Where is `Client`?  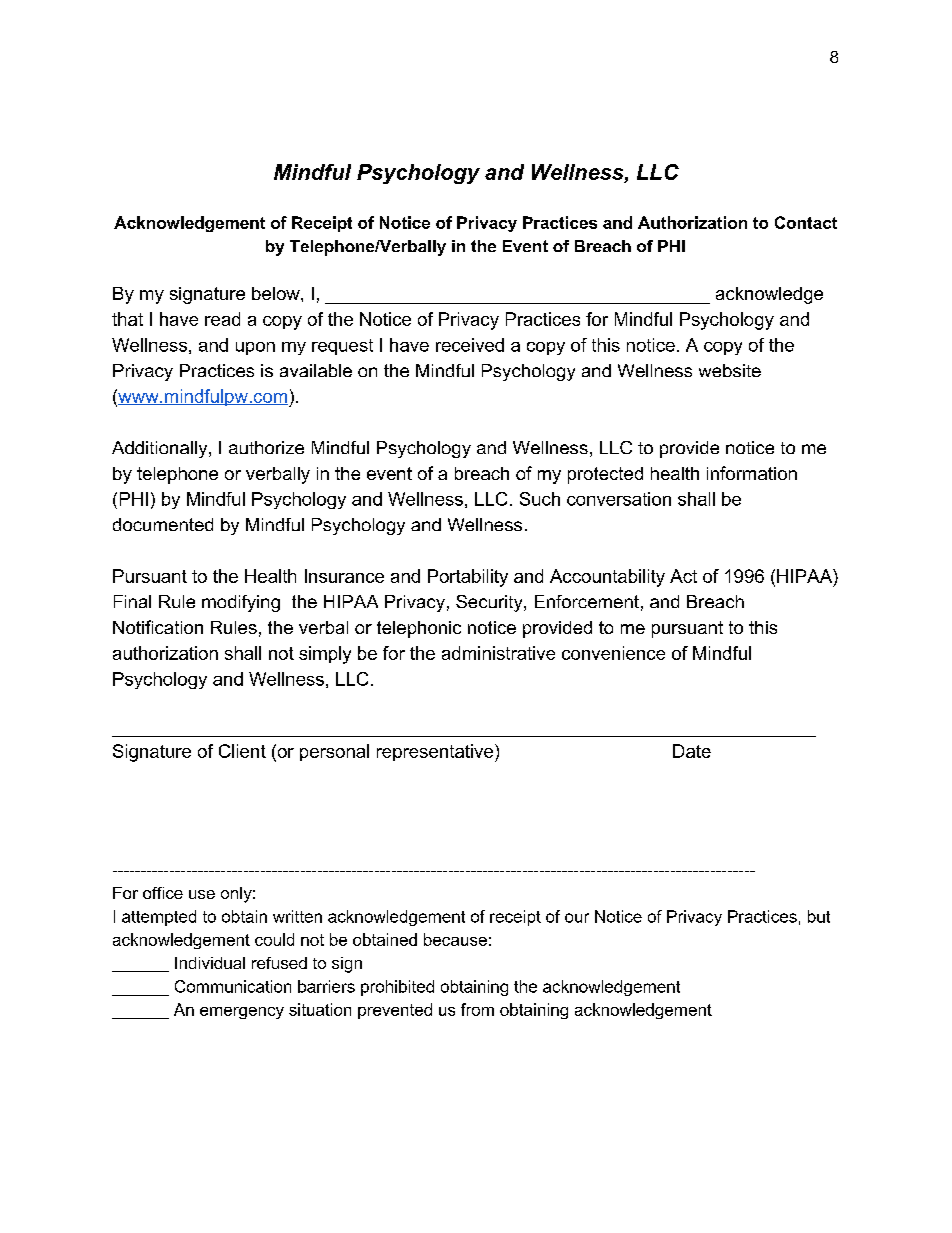
Client is located at coordinates (242, 751).
